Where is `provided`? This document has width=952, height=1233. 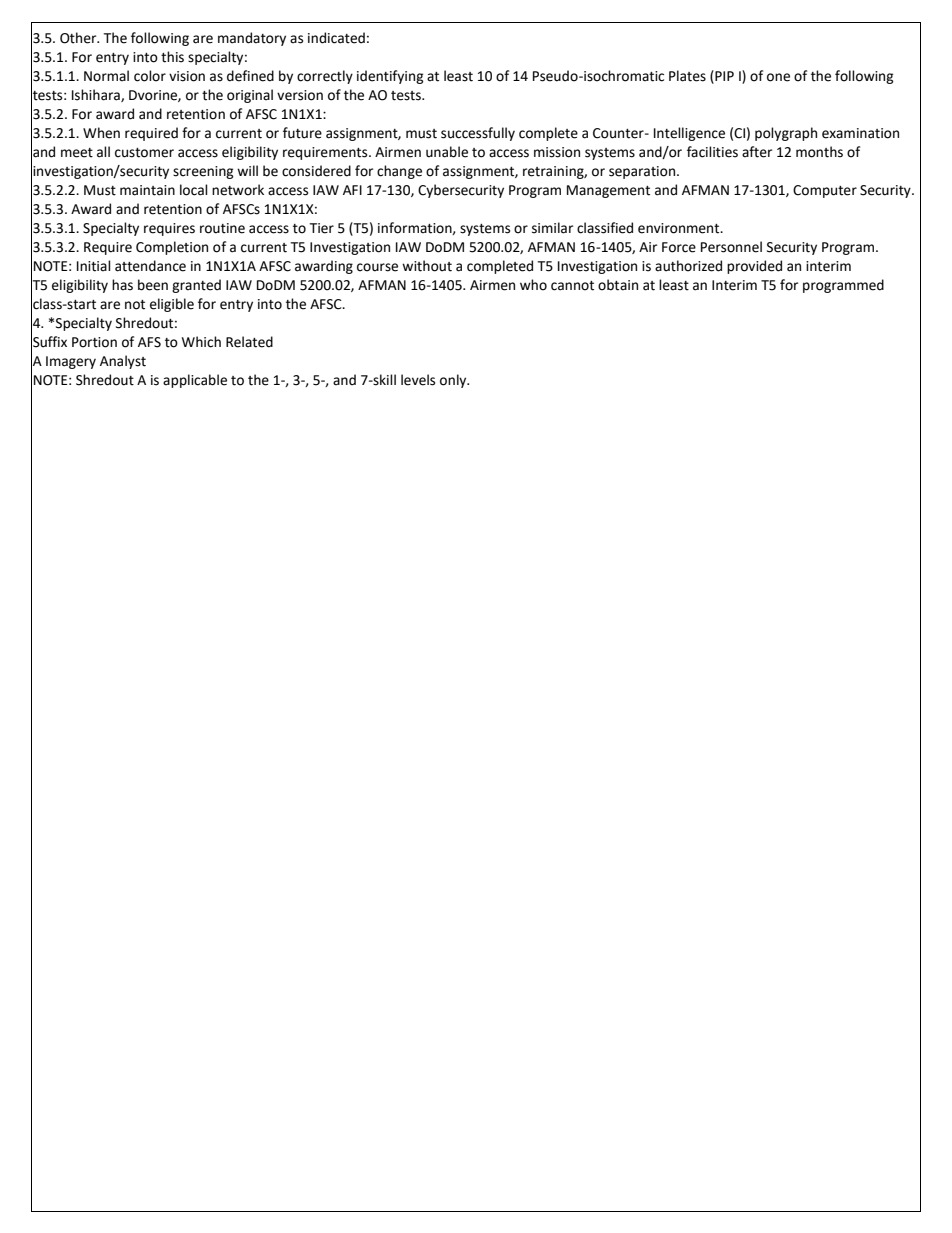 provided is located at coordinates (754, 267).
